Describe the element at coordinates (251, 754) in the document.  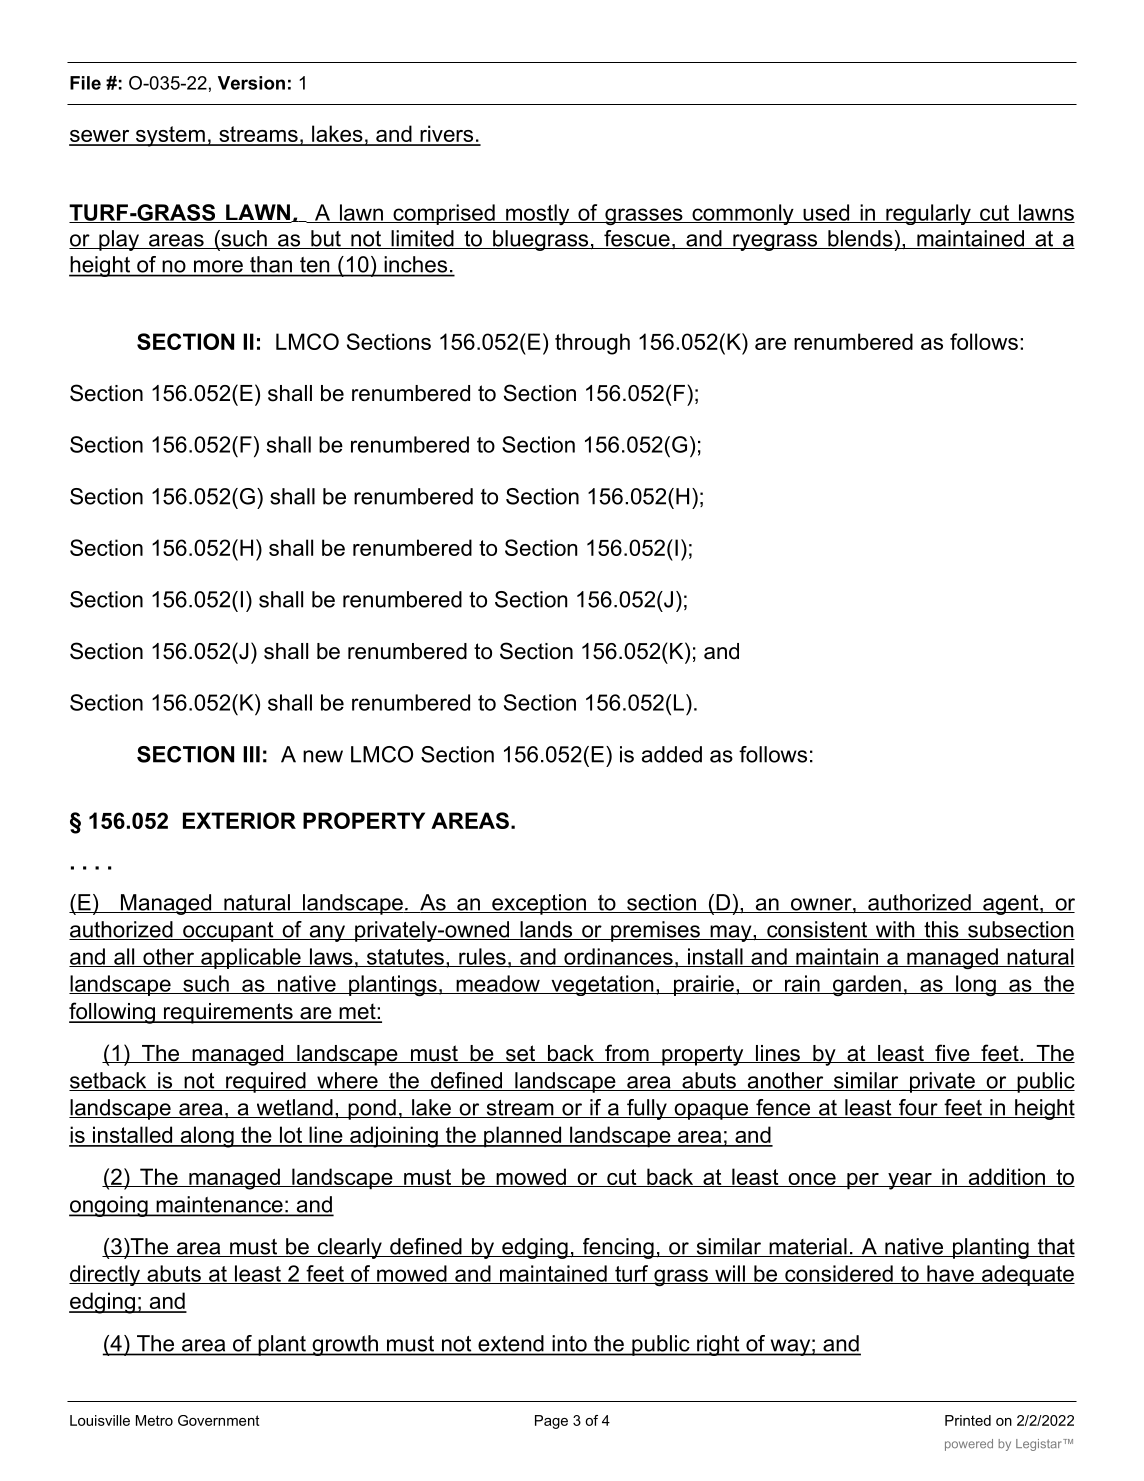
I see `III` at that location.
